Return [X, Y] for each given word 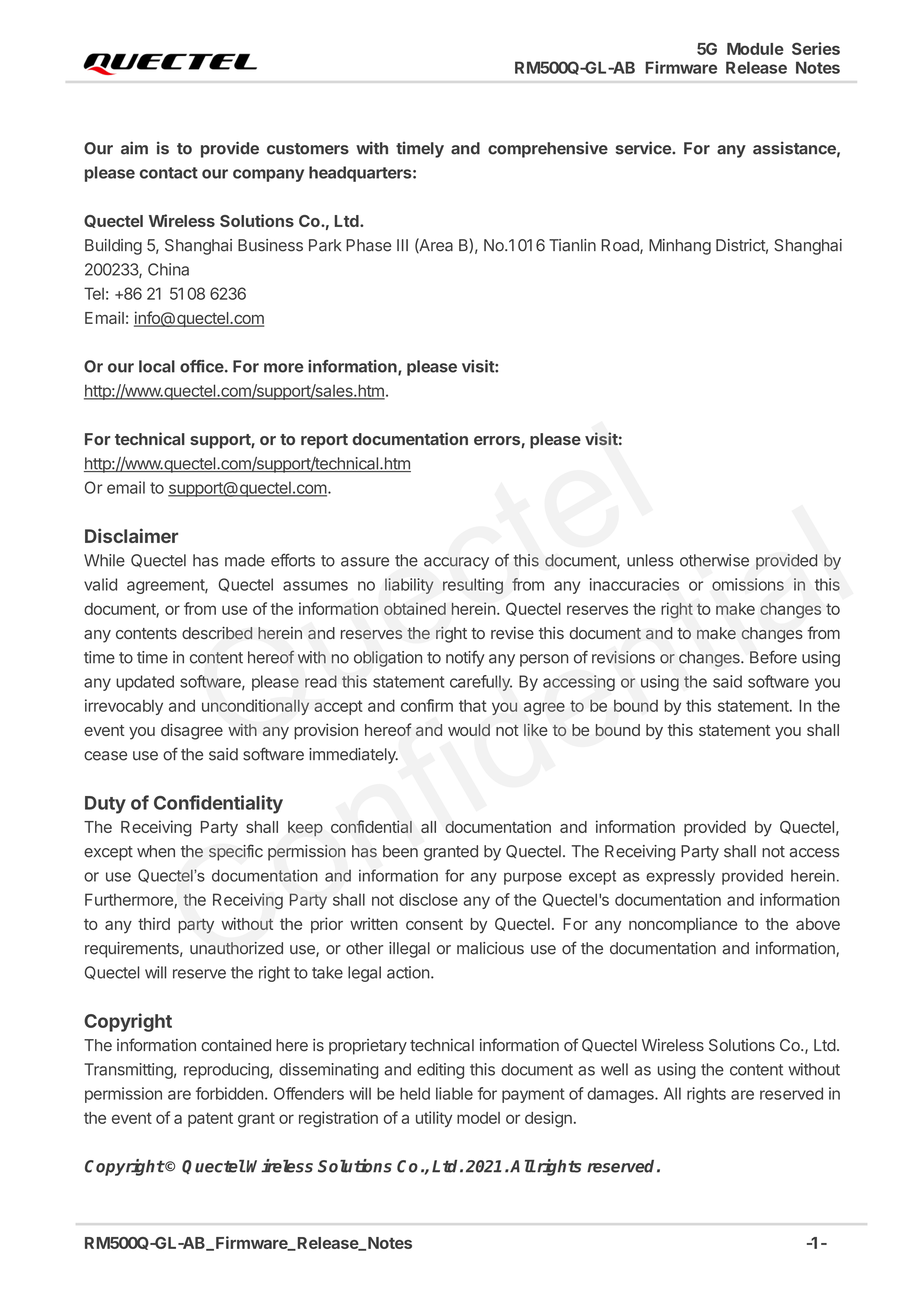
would [469, 730]
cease [105, 756]
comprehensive [548, 149]
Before [773, 657]
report [324, 441]
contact [169, 173]
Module [755, 49]
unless [650, 560]
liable [454, 1093]
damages [621, 1095]
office [202, 366]
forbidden [229, 1093]
